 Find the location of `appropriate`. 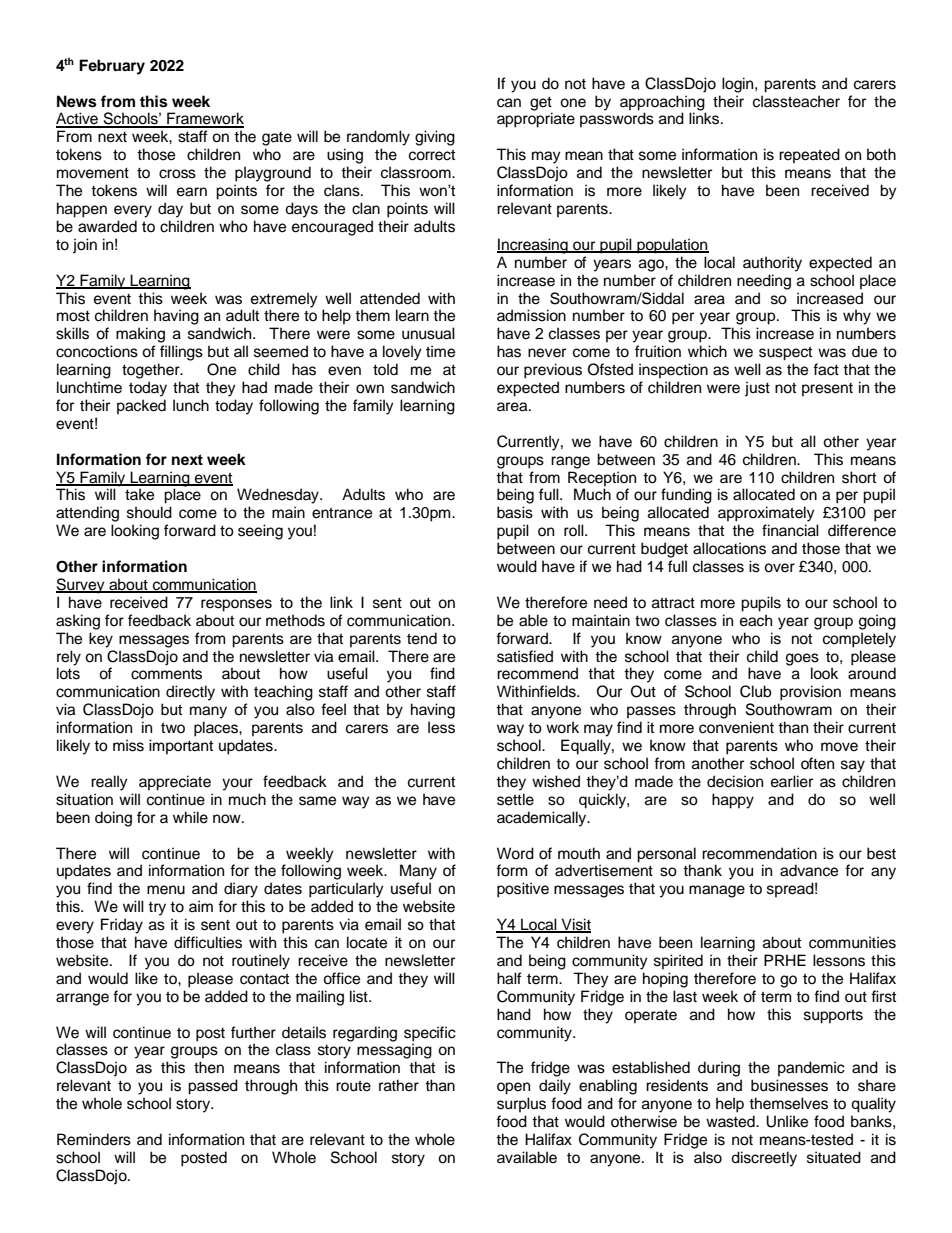

appropriate is located at coordinates (536, 120).
